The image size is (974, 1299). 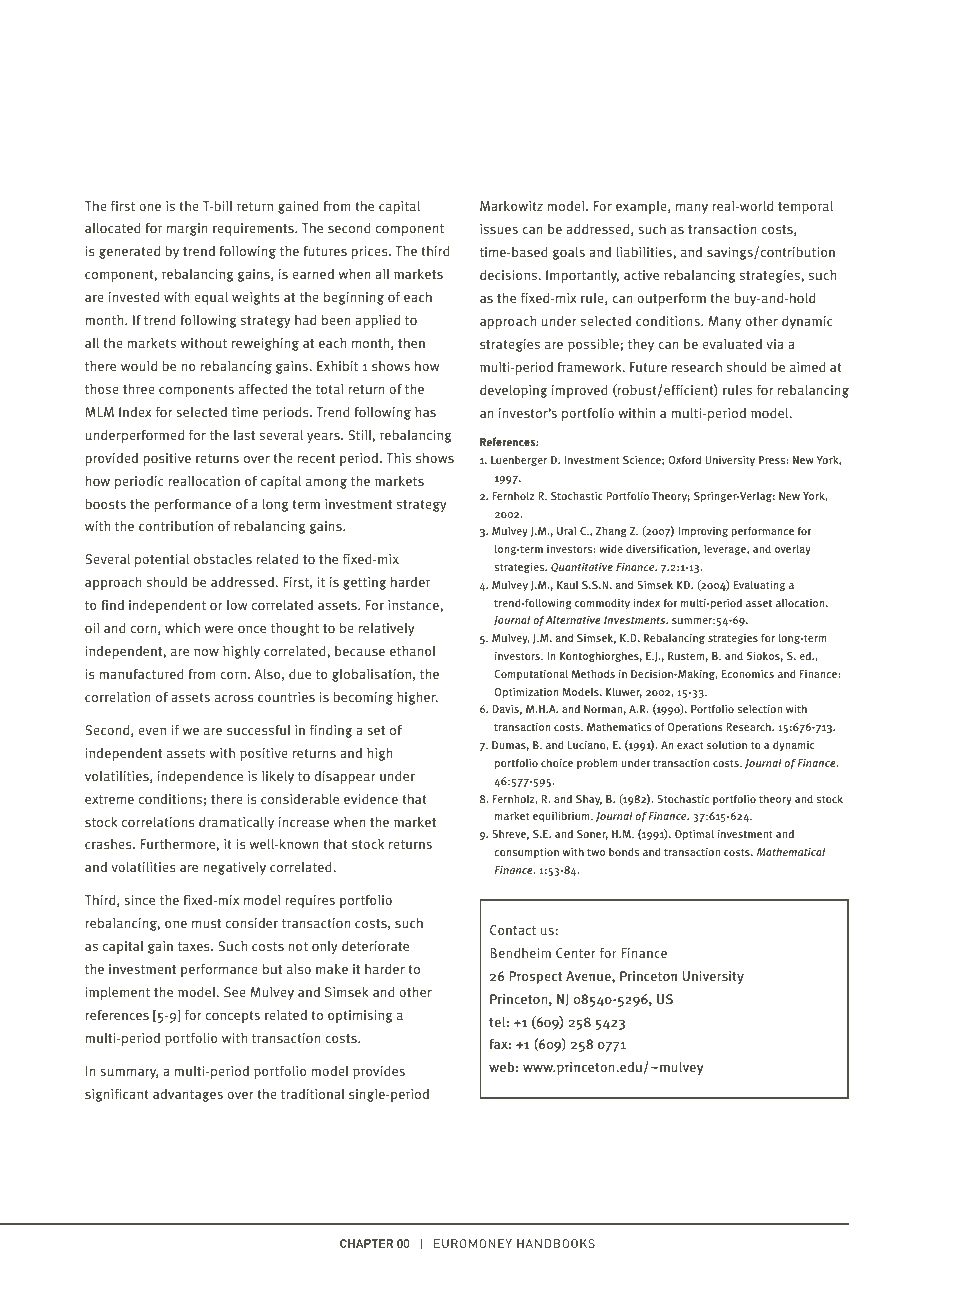 I want to click on which, so click(x=182, y=627).
